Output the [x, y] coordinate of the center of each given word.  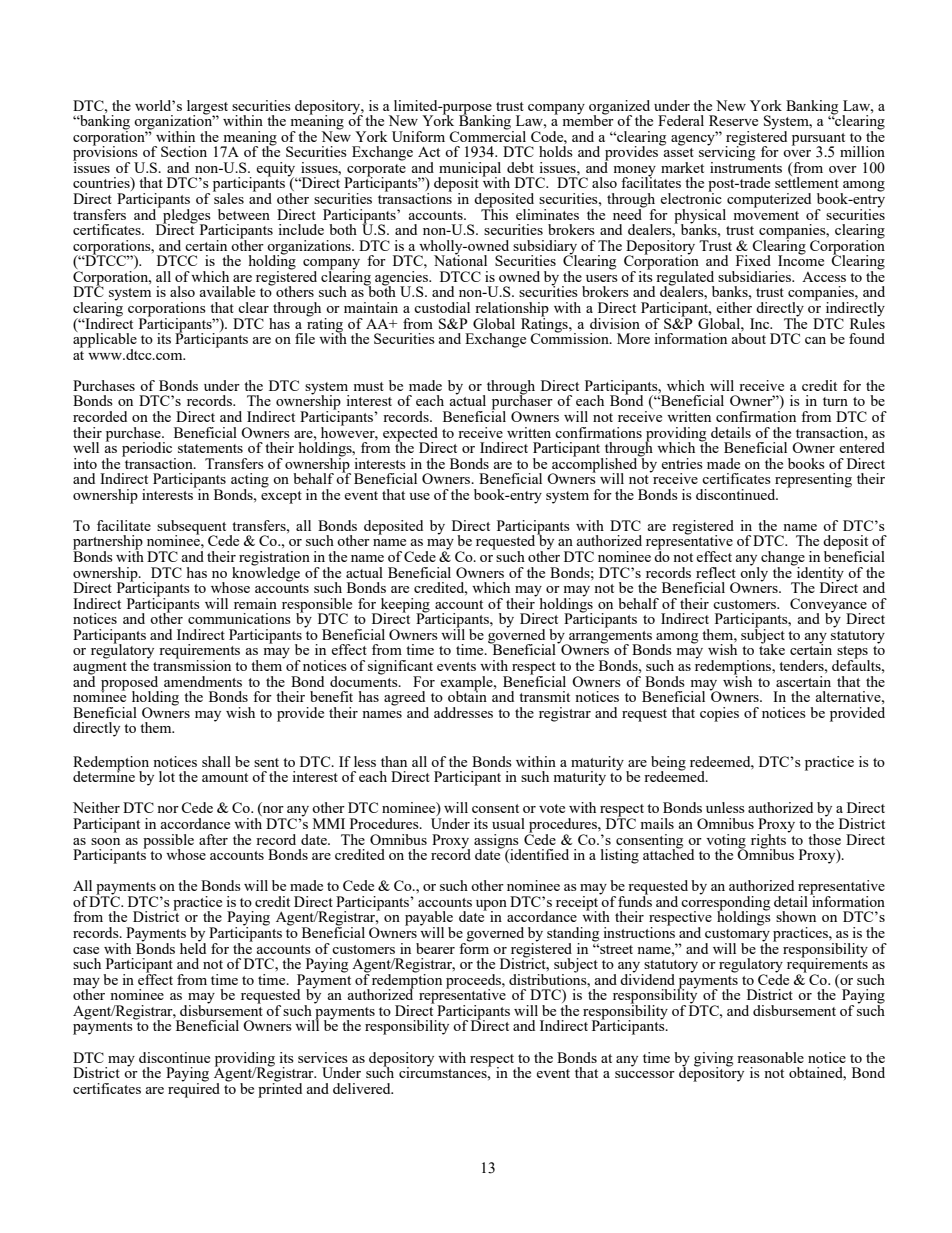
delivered [363, 1088]
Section [184, 151]
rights [769, 840]
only [754, 573]
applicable [105, 340]
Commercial [487, 135]
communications [239, 618]
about [749, 337]
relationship [512, 310]
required [194, 1089]
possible [168, 842]
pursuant [818, 140]
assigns [497, 842]
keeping [404, 606]
